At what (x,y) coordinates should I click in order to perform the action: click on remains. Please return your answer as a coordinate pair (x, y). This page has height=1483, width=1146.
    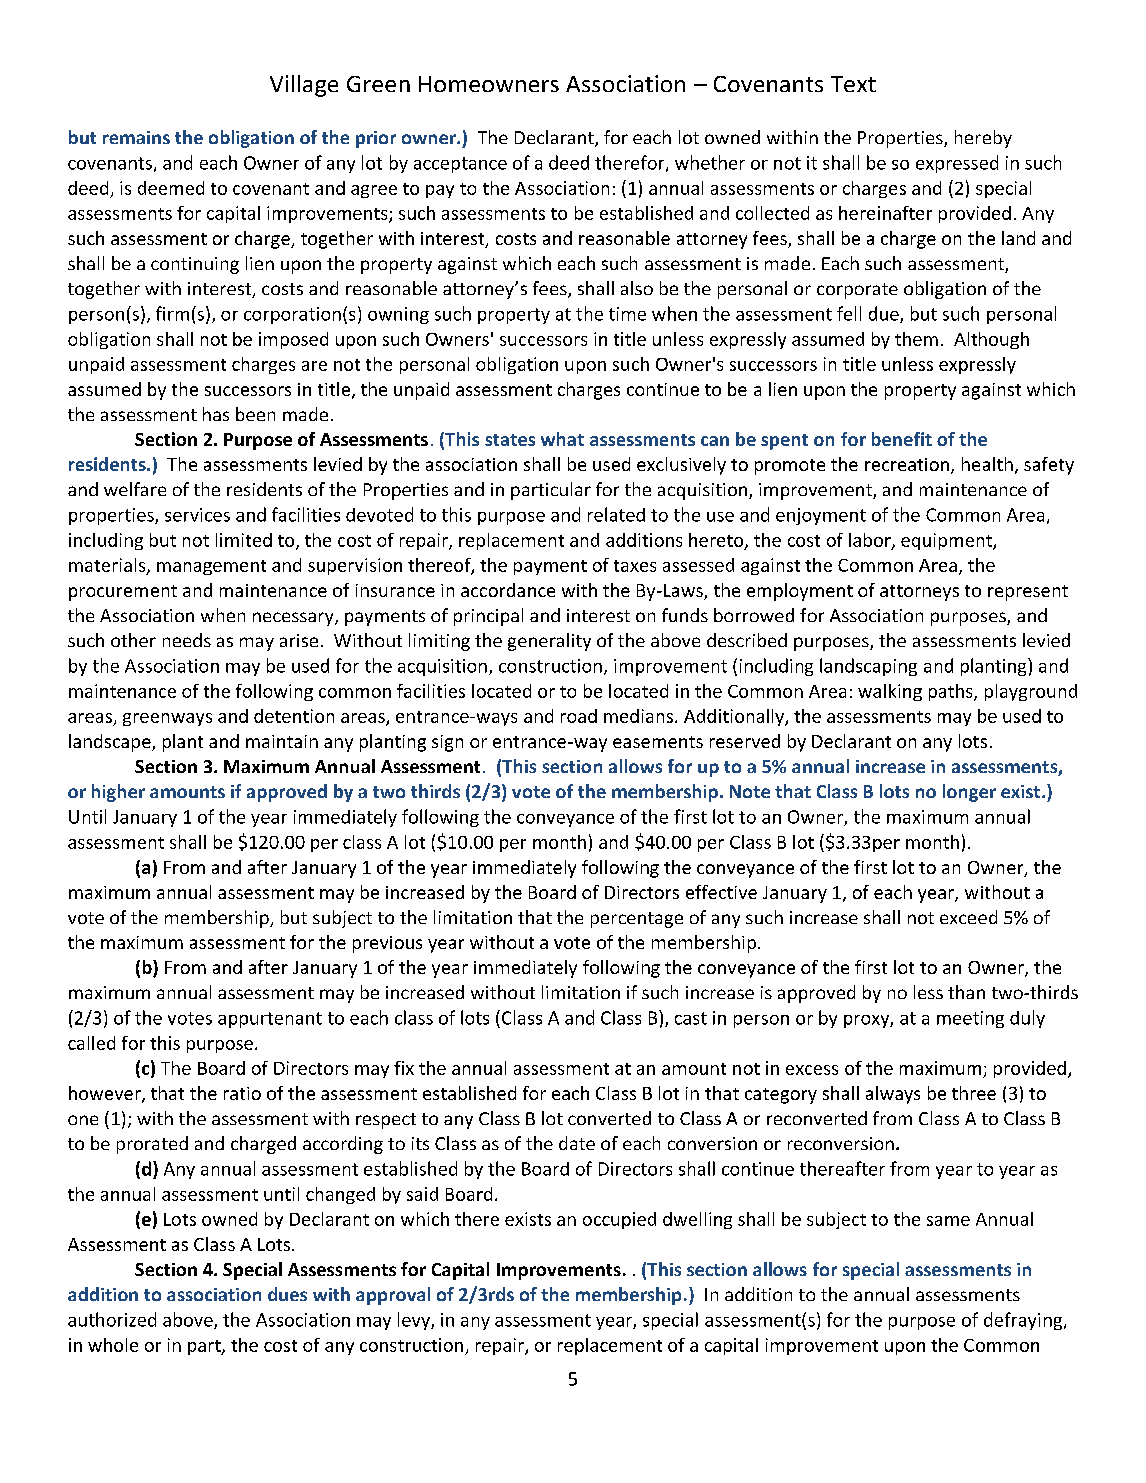
    Looking at the image, I should click on (136, 137).
